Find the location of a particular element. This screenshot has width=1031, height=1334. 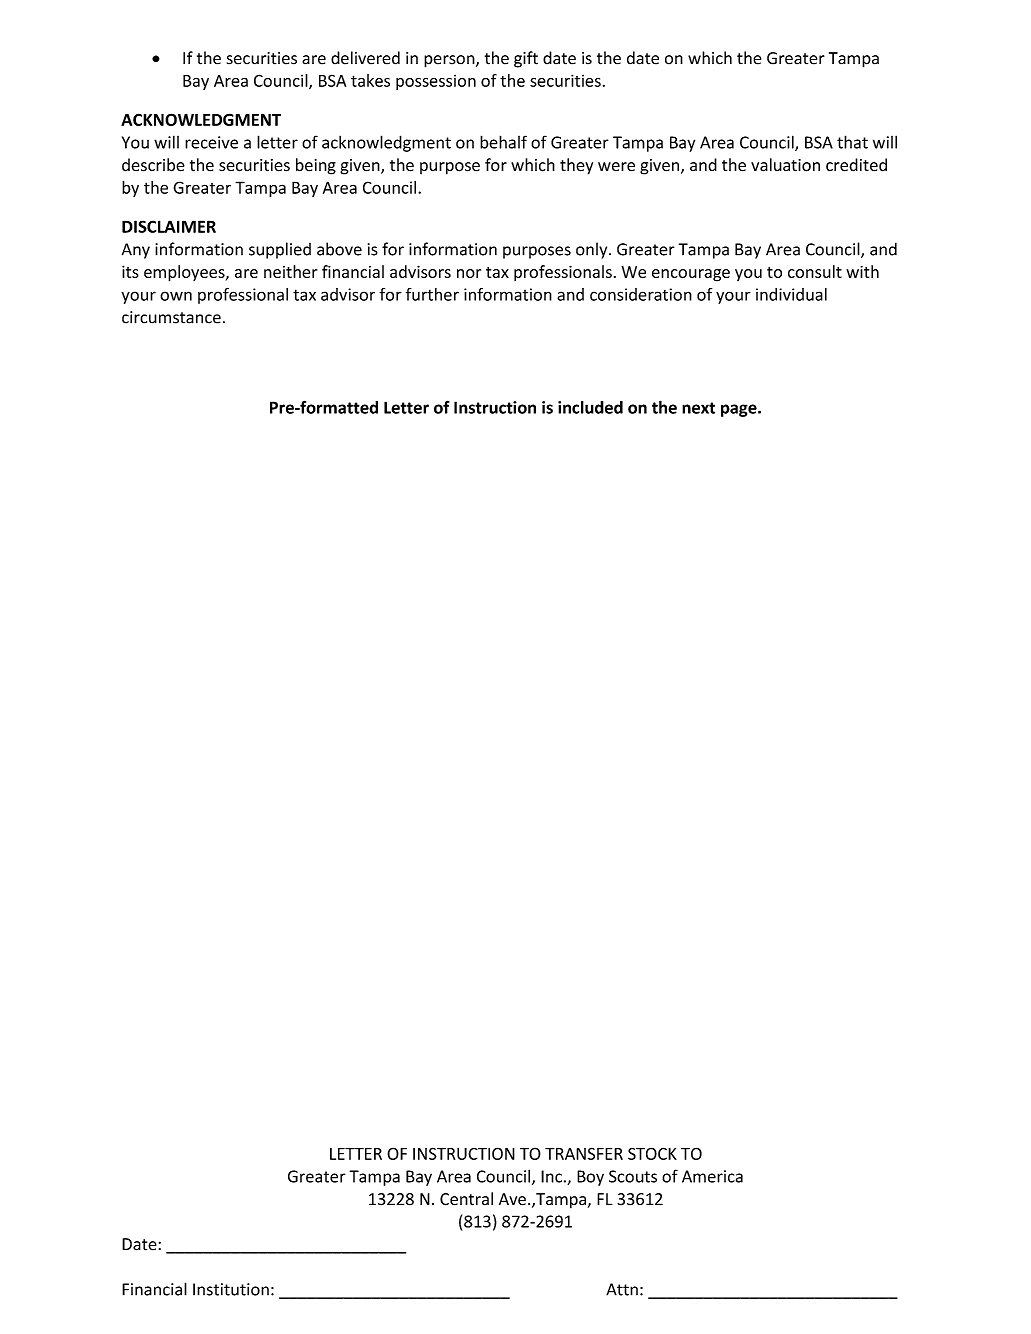

next is located at coordinates (698, 408).
